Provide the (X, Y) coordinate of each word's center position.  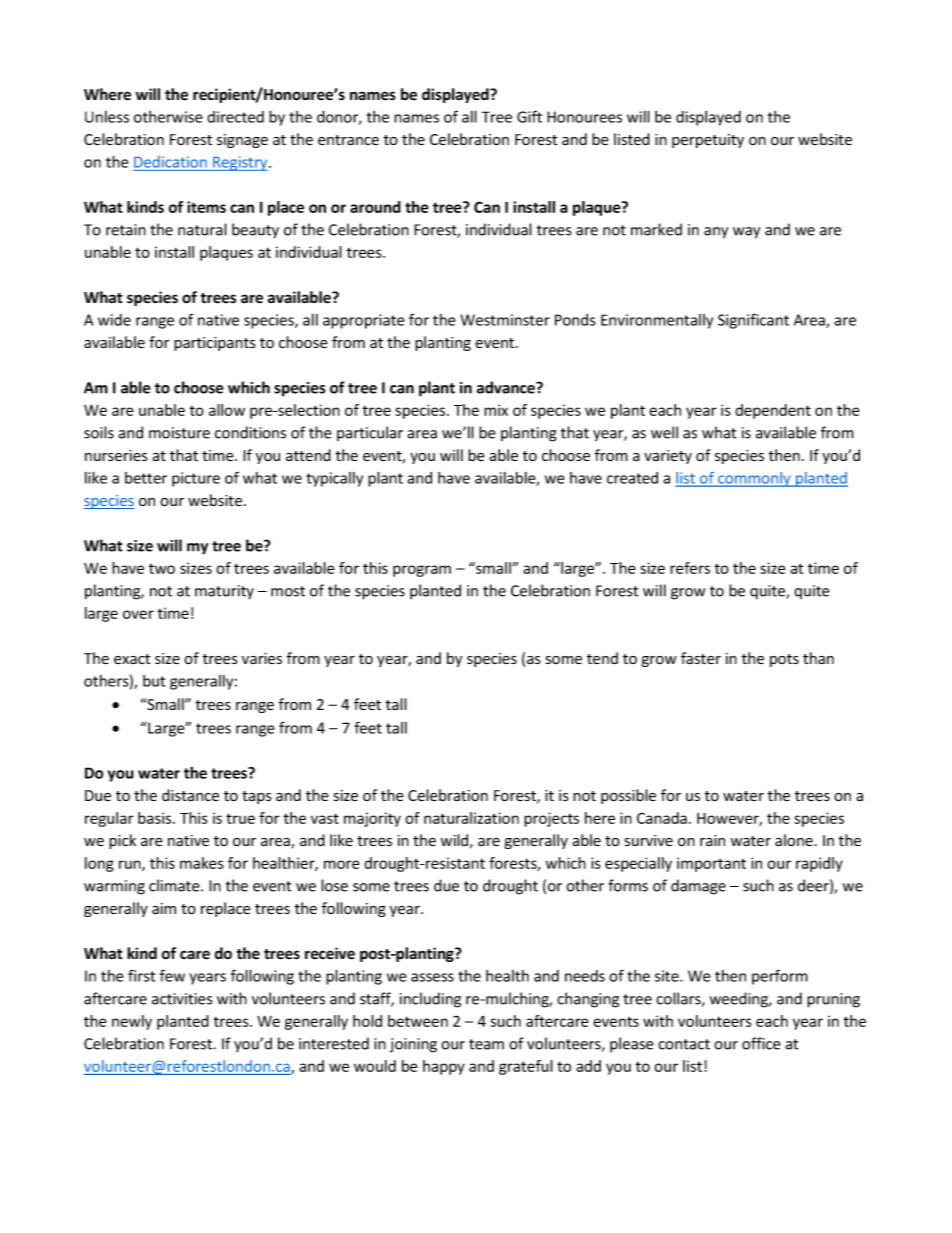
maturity (224, 592)
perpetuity (708, 141)
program (422, 571)
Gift (529, 116)
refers (690, 568)
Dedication (170, 162)
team (486, 1044)
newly (132, 1022)
